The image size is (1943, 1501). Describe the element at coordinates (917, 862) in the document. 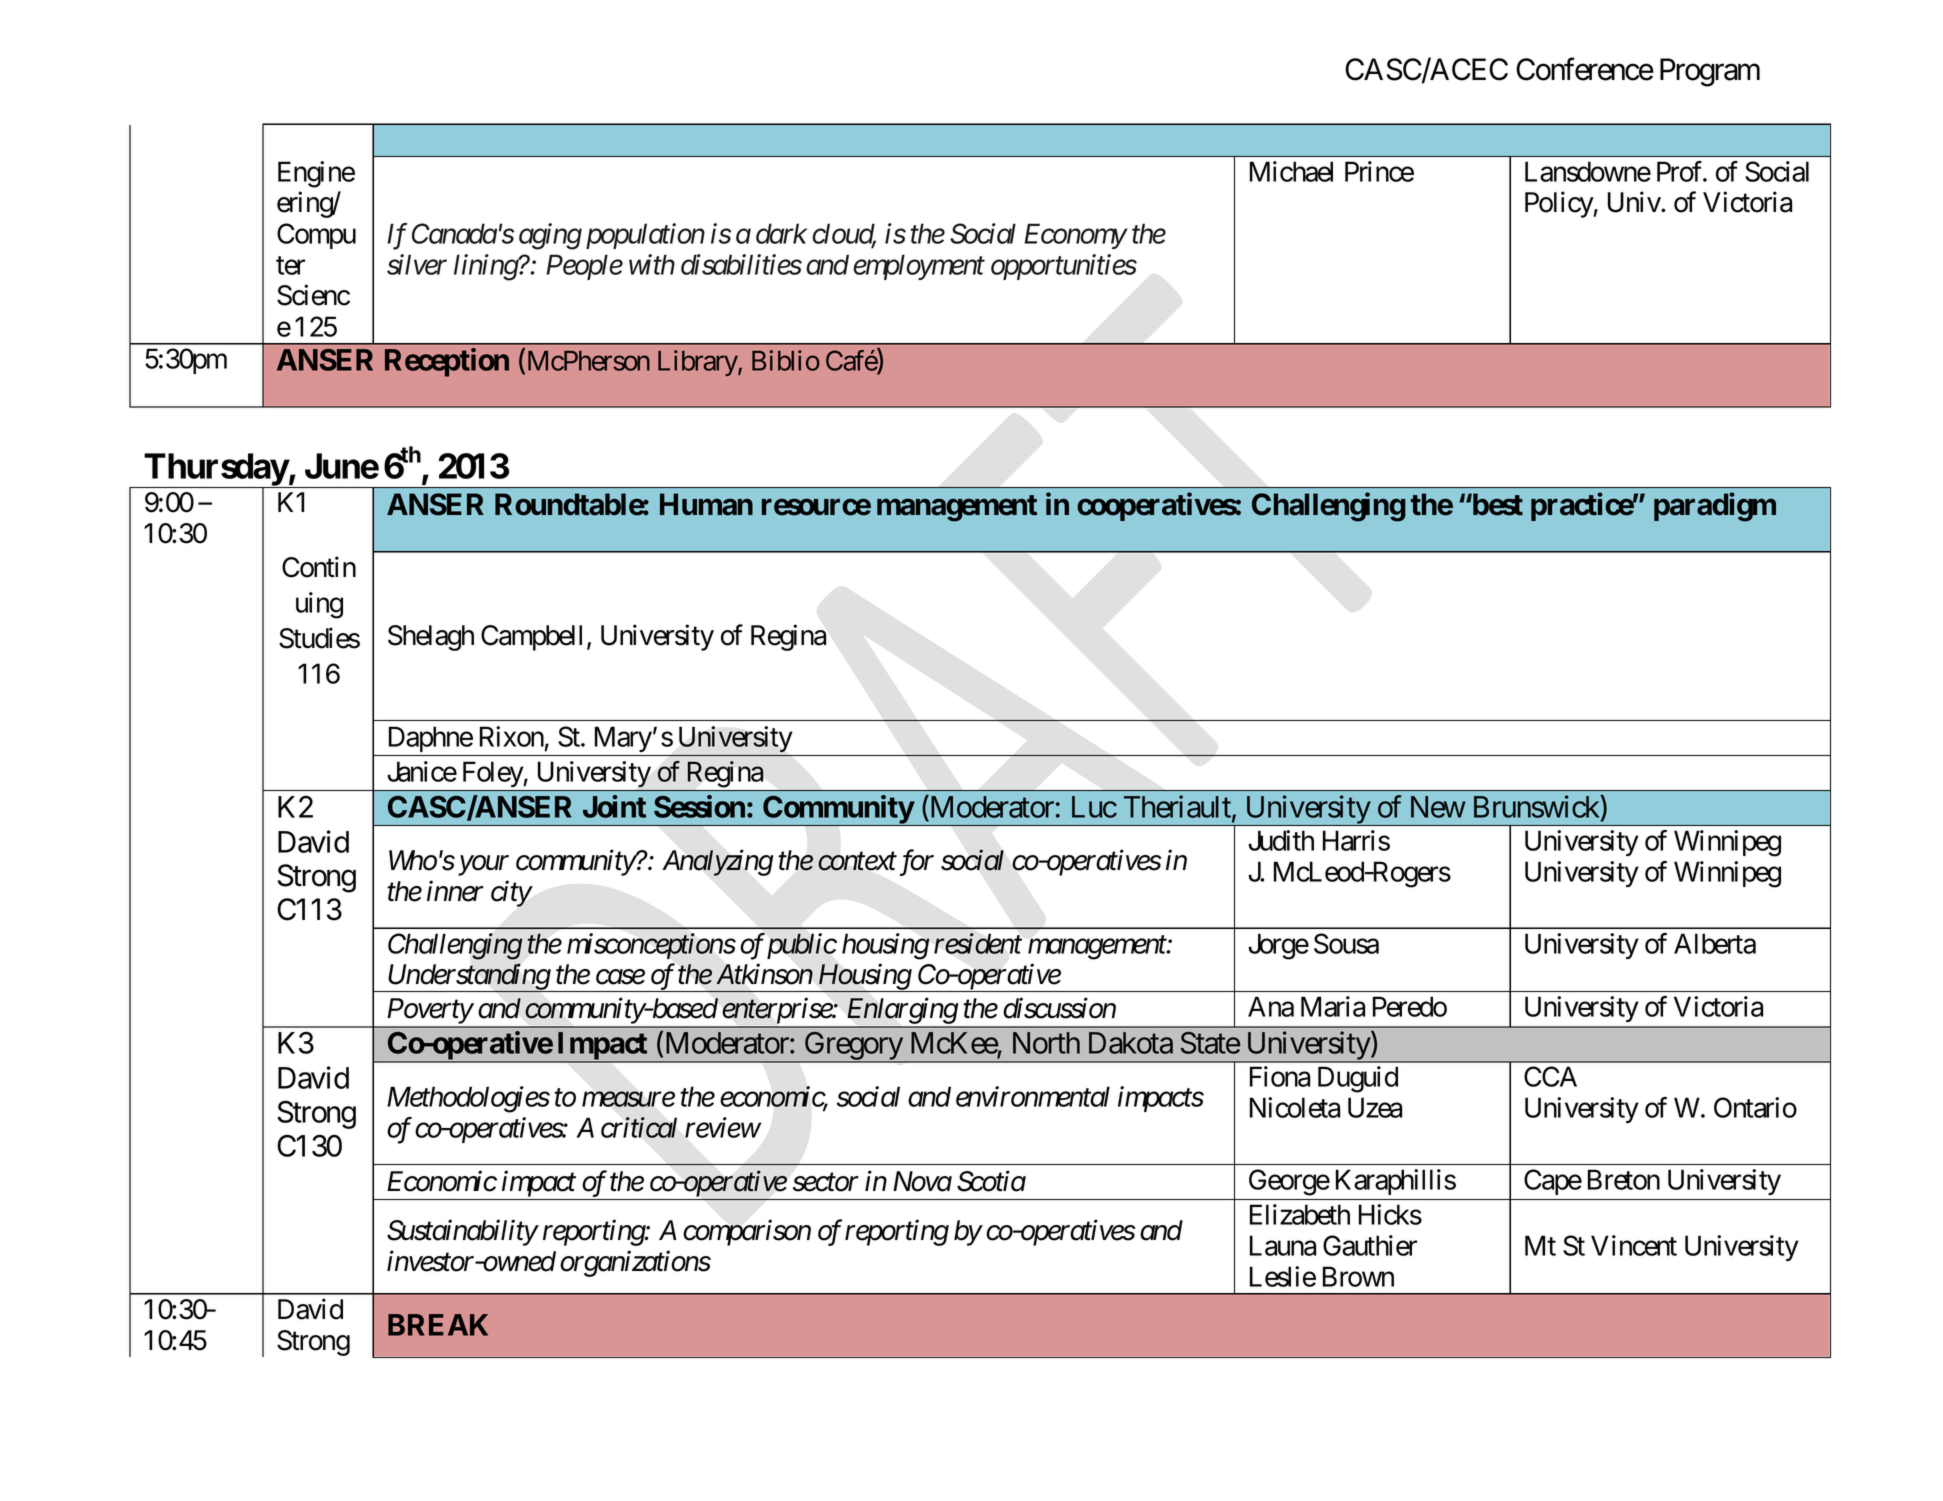

I see `for` at that location.
